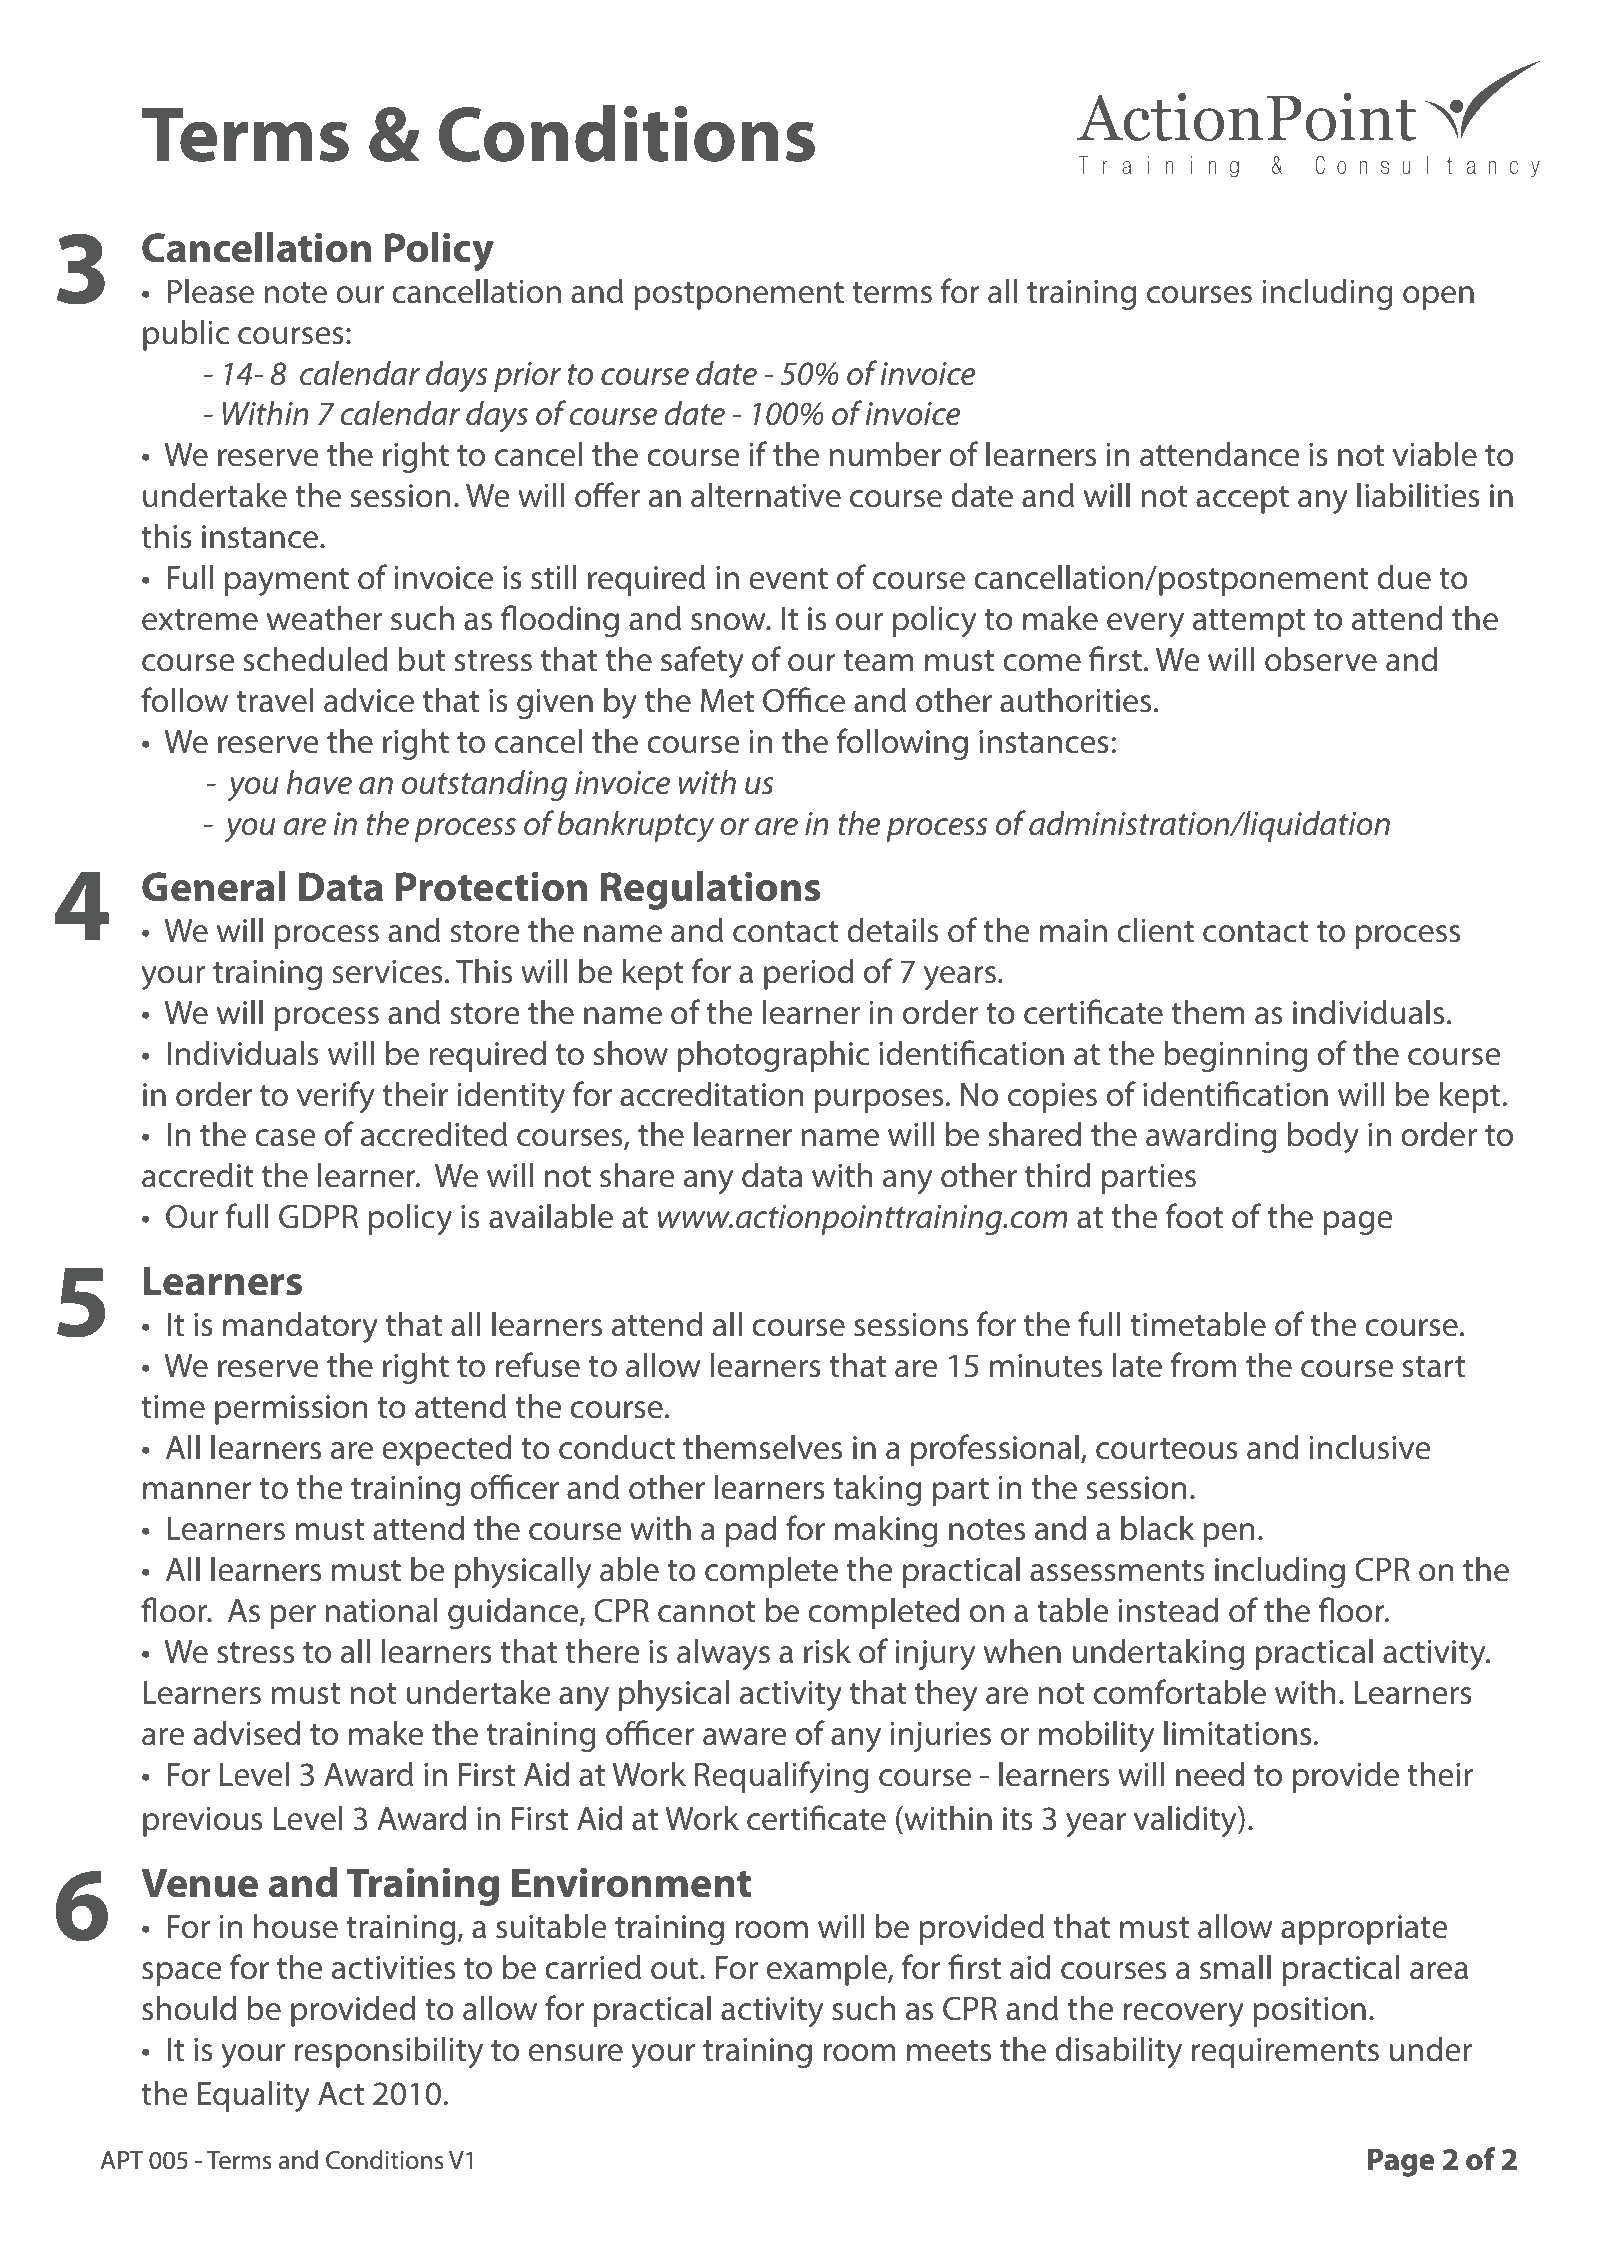  Describe the element at coordinates (879, 1101) in the screenshot. I see `purposes` at that location.
